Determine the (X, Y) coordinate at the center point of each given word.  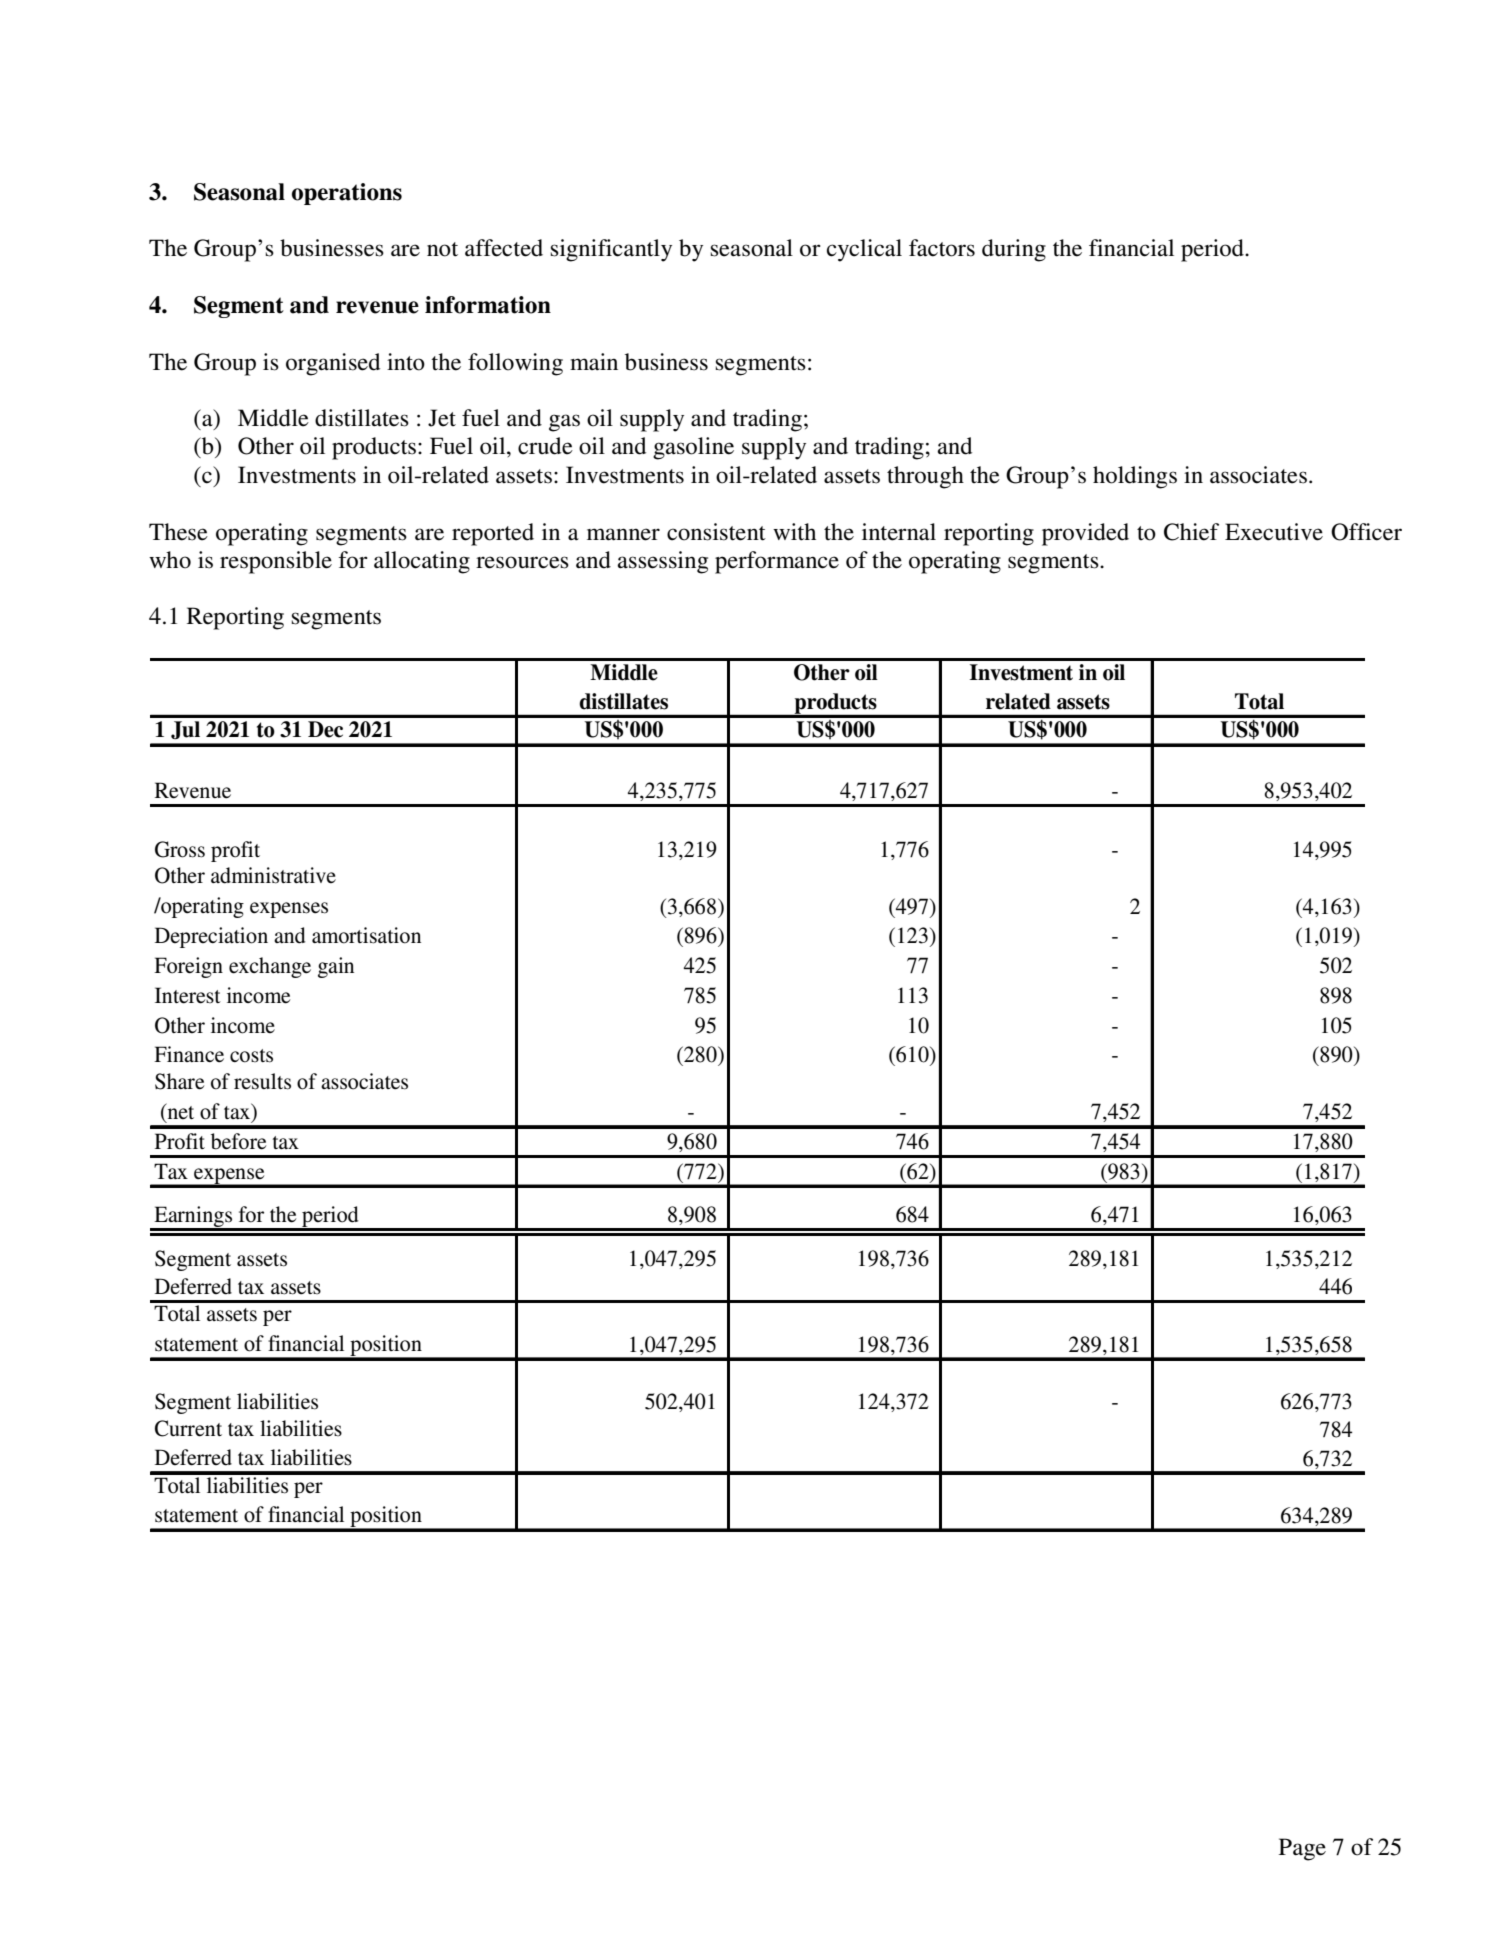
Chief (1191, 532)
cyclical (864, 250)
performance (777, 562)
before (238, 1141)
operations (347, 194)
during (1014, 250)
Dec (325, 729)
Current (188, 1428)
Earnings (193, 1218)
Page (1302, 1849)
